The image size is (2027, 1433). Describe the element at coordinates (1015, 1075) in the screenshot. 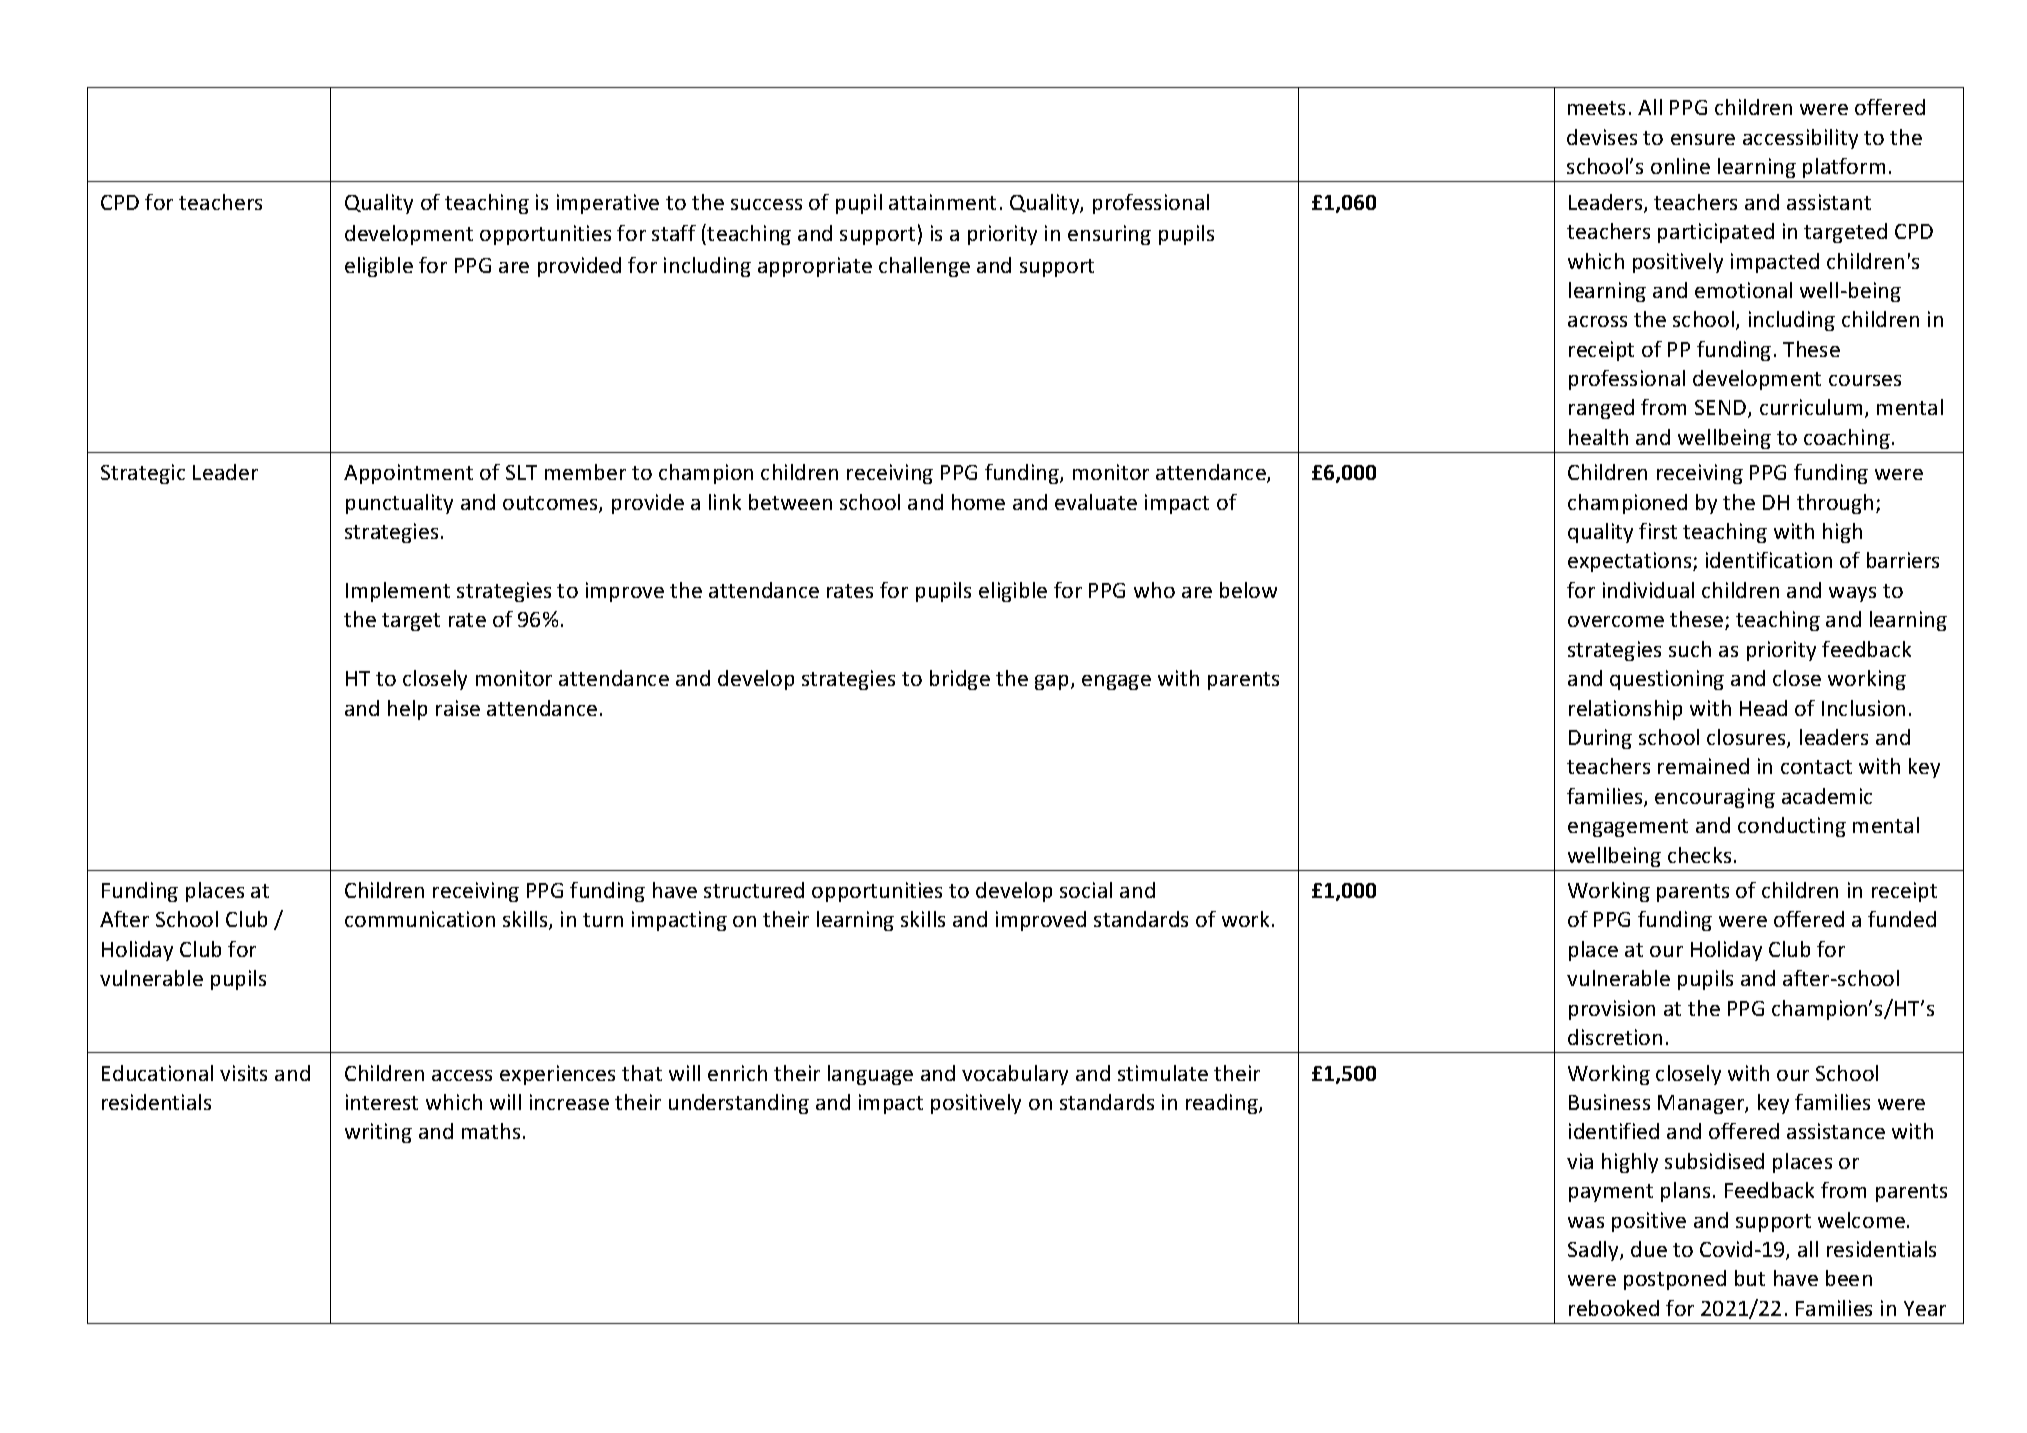

I see `vocabulary` at that location.
